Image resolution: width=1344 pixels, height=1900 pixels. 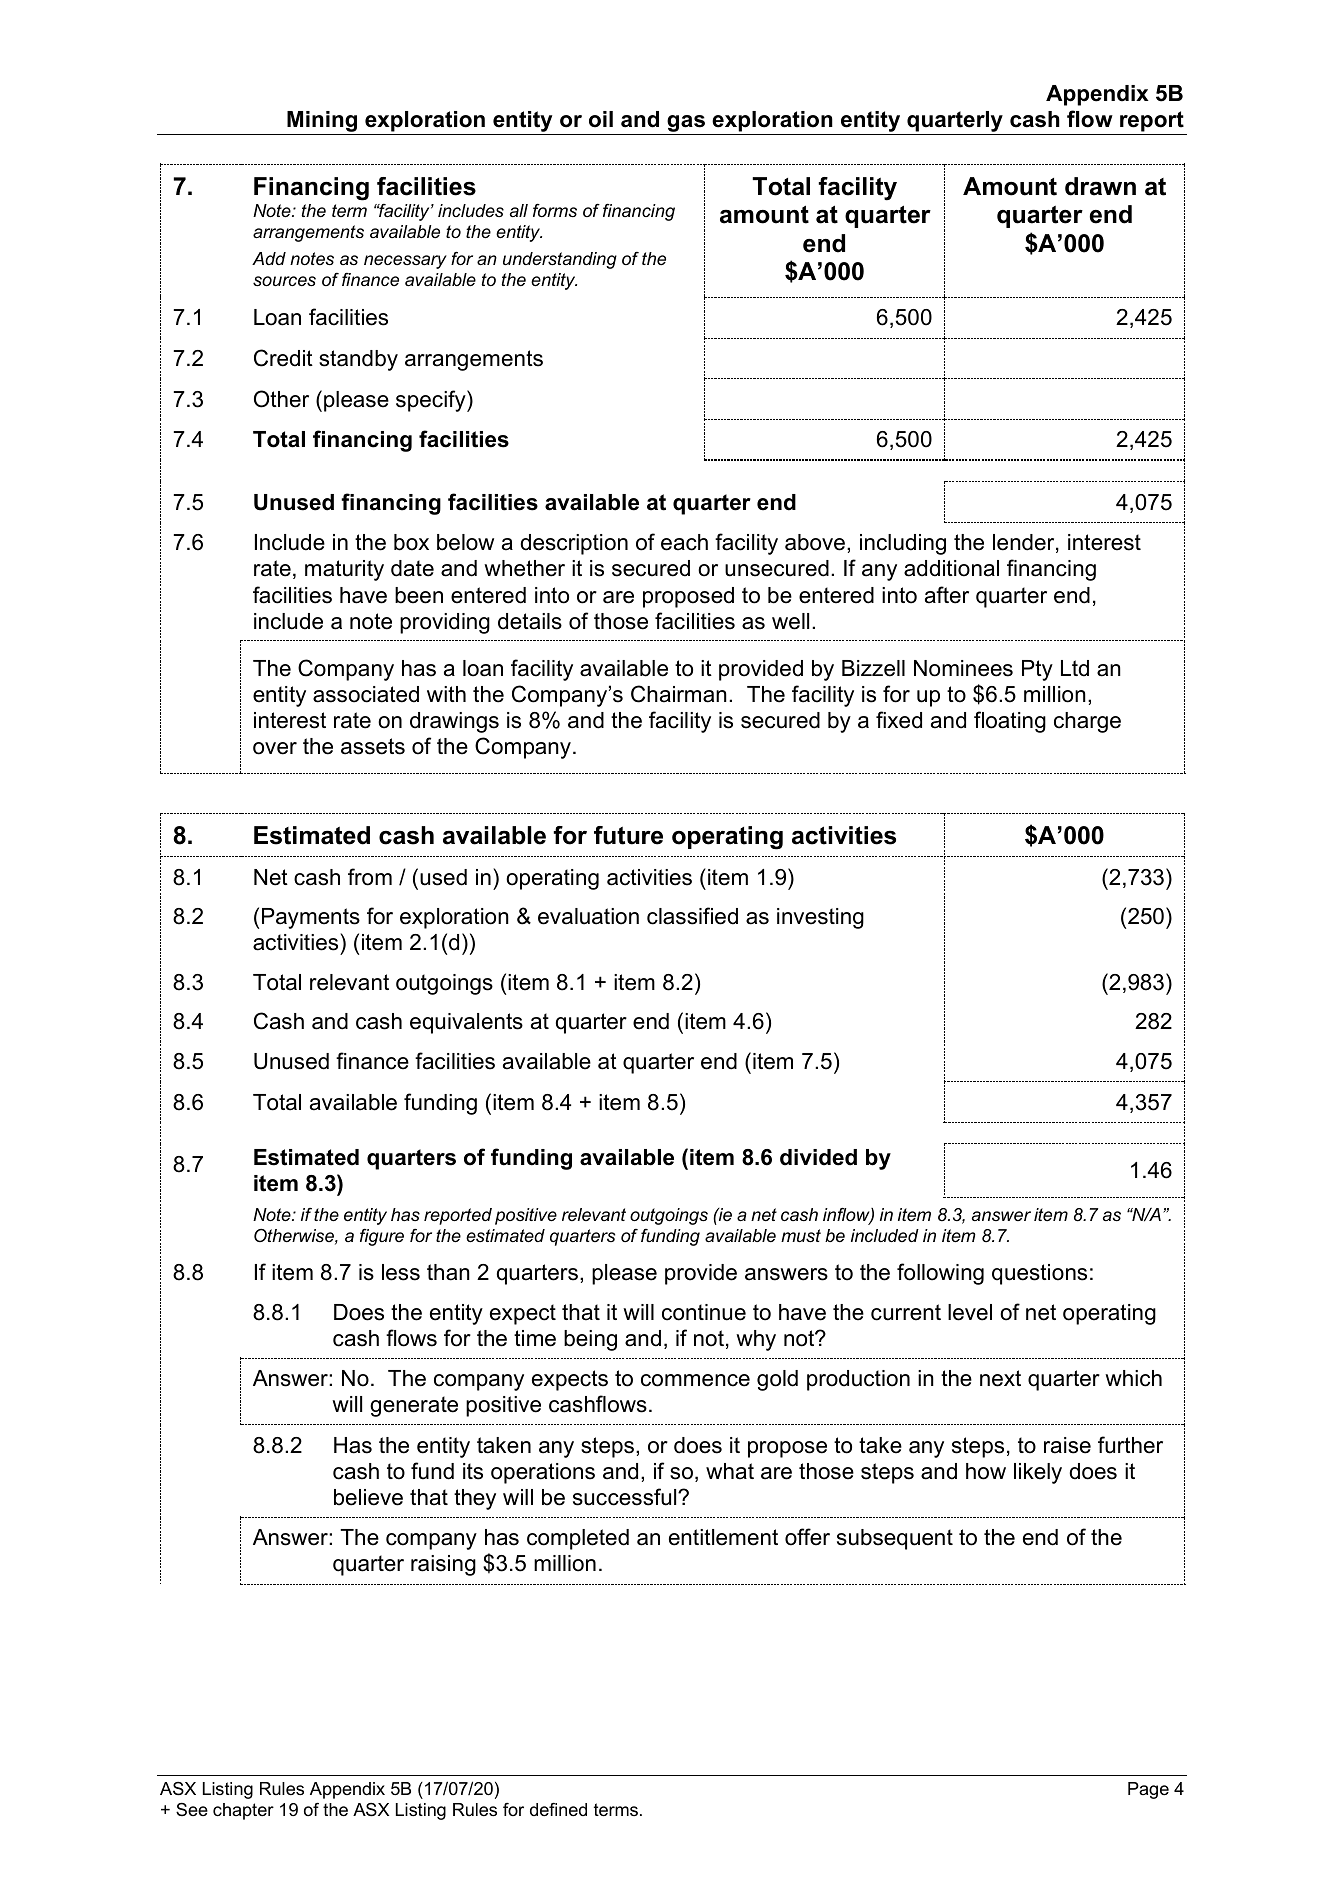 I want to click on Payments, so click(x=311, y=918).
